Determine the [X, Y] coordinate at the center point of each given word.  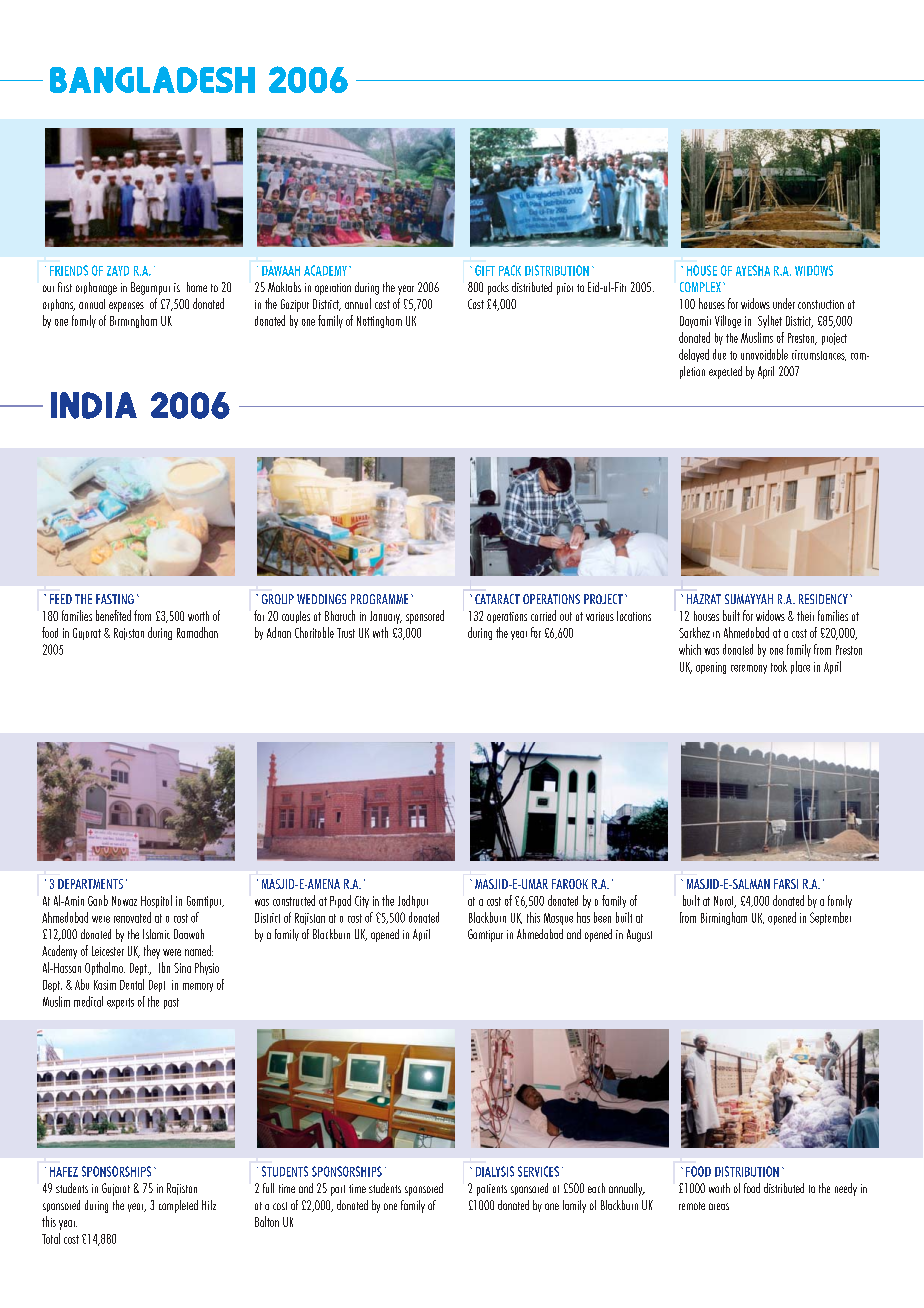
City [362, 902]
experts [120, 1003]
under [784, 303]
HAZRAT [704, 599]
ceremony [749, 669]
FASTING [115, 599]
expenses [126, 307]
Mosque [558, 919]
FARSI [786, 884]
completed [178, 1206]
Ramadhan [197, 632]
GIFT [485, 270]
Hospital [156, 901]
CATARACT [497, 599]
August [639, 935]
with [380, 632]
